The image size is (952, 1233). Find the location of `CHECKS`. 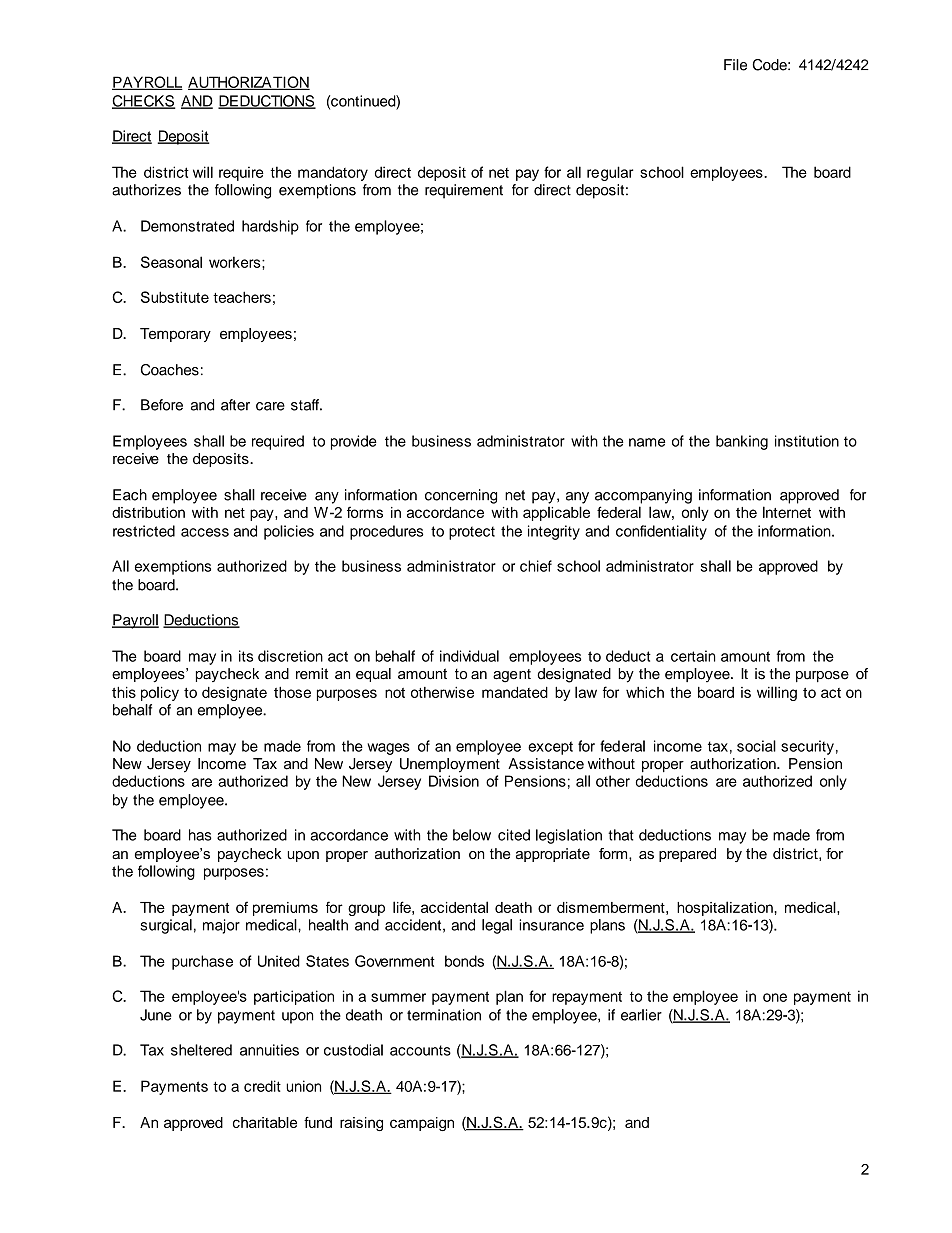

CHECKS is located at coordinates (143, 102).
